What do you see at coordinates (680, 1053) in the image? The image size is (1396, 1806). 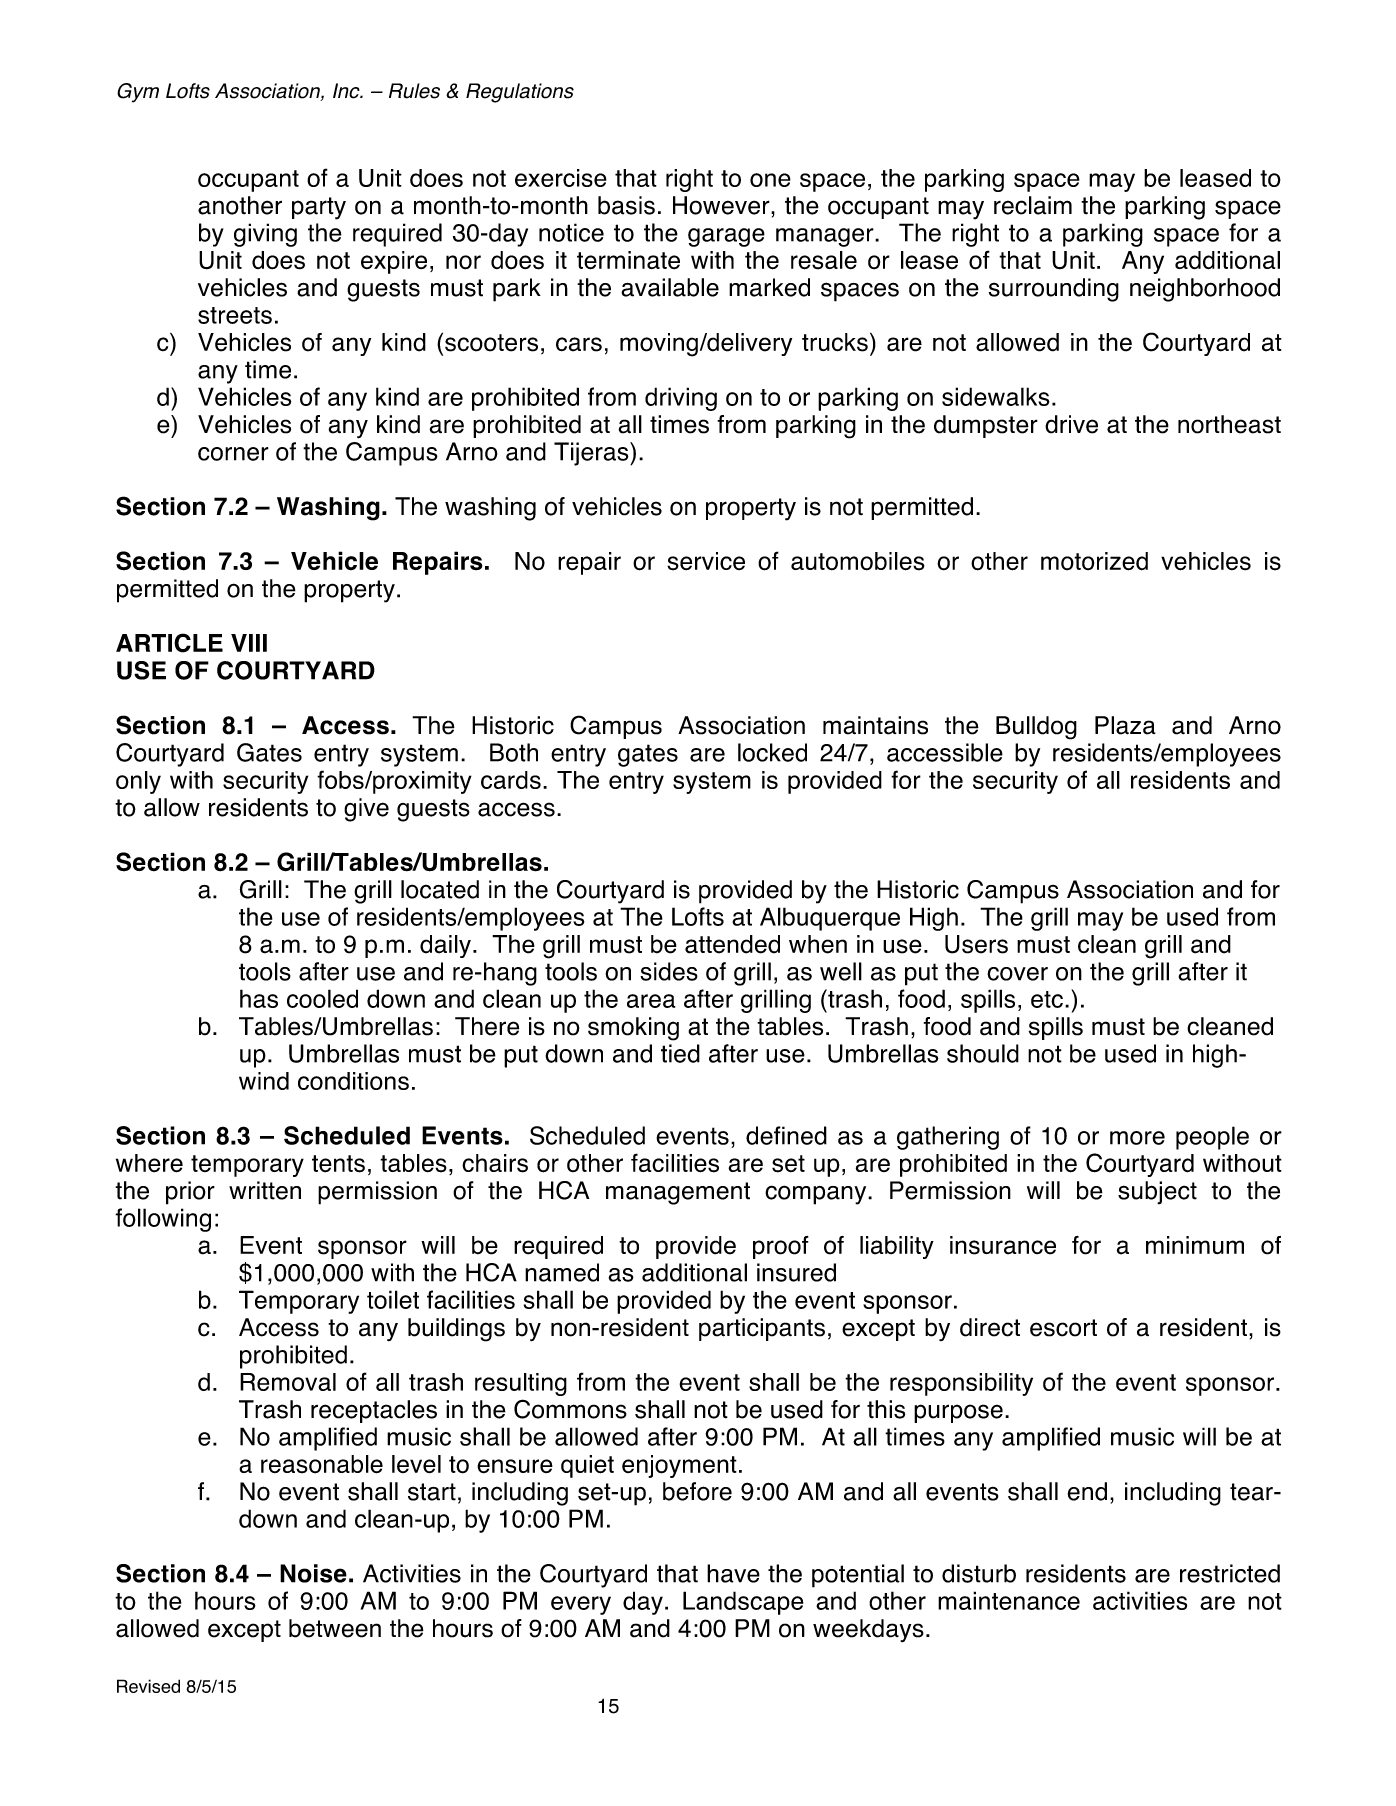 I see `tied` at bounding box center [680, 1053].
